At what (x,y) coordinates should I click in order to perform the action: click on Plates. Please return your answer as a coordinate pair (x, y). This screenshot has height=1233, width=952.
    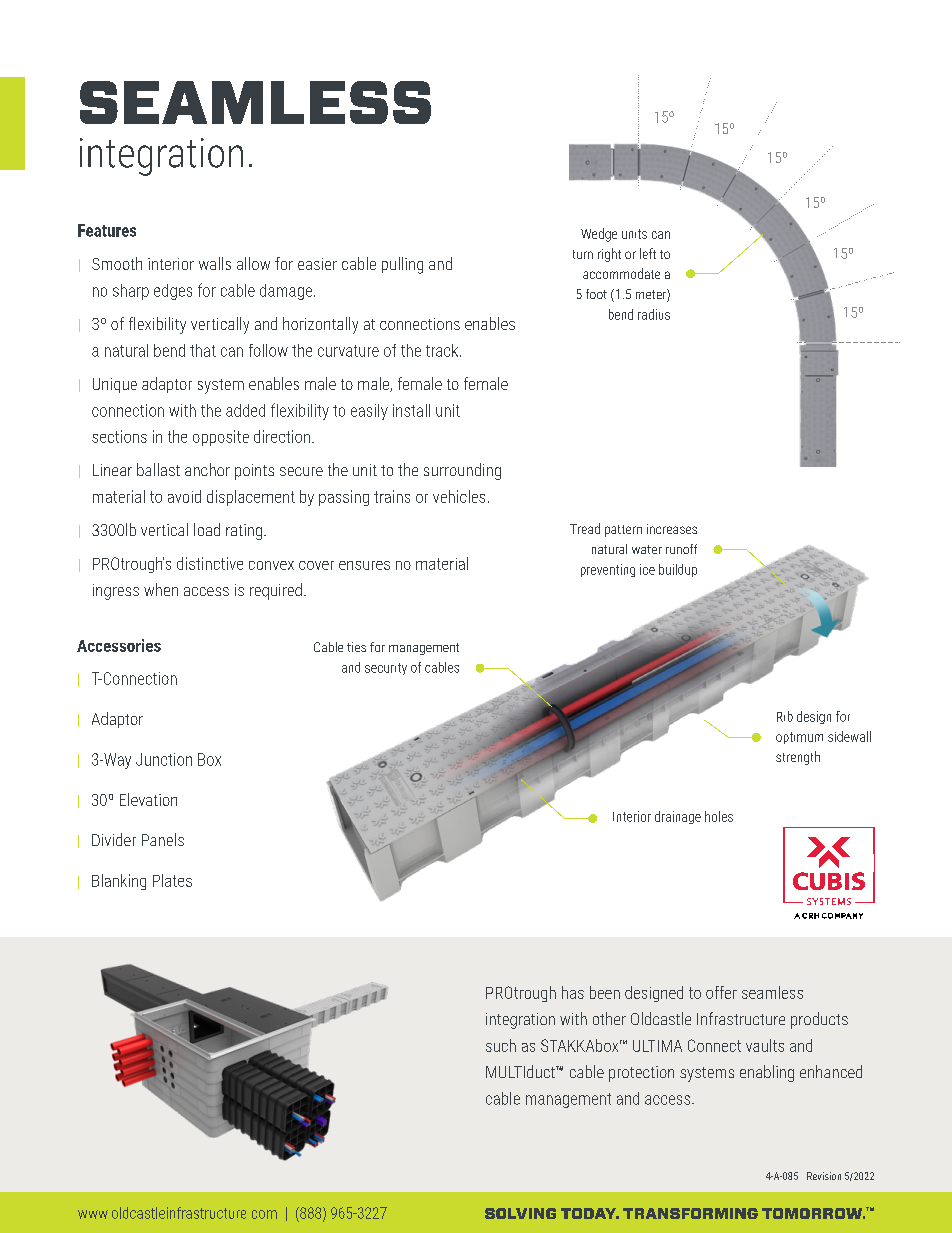
    Looking at the image, I should click on (172, 880).
